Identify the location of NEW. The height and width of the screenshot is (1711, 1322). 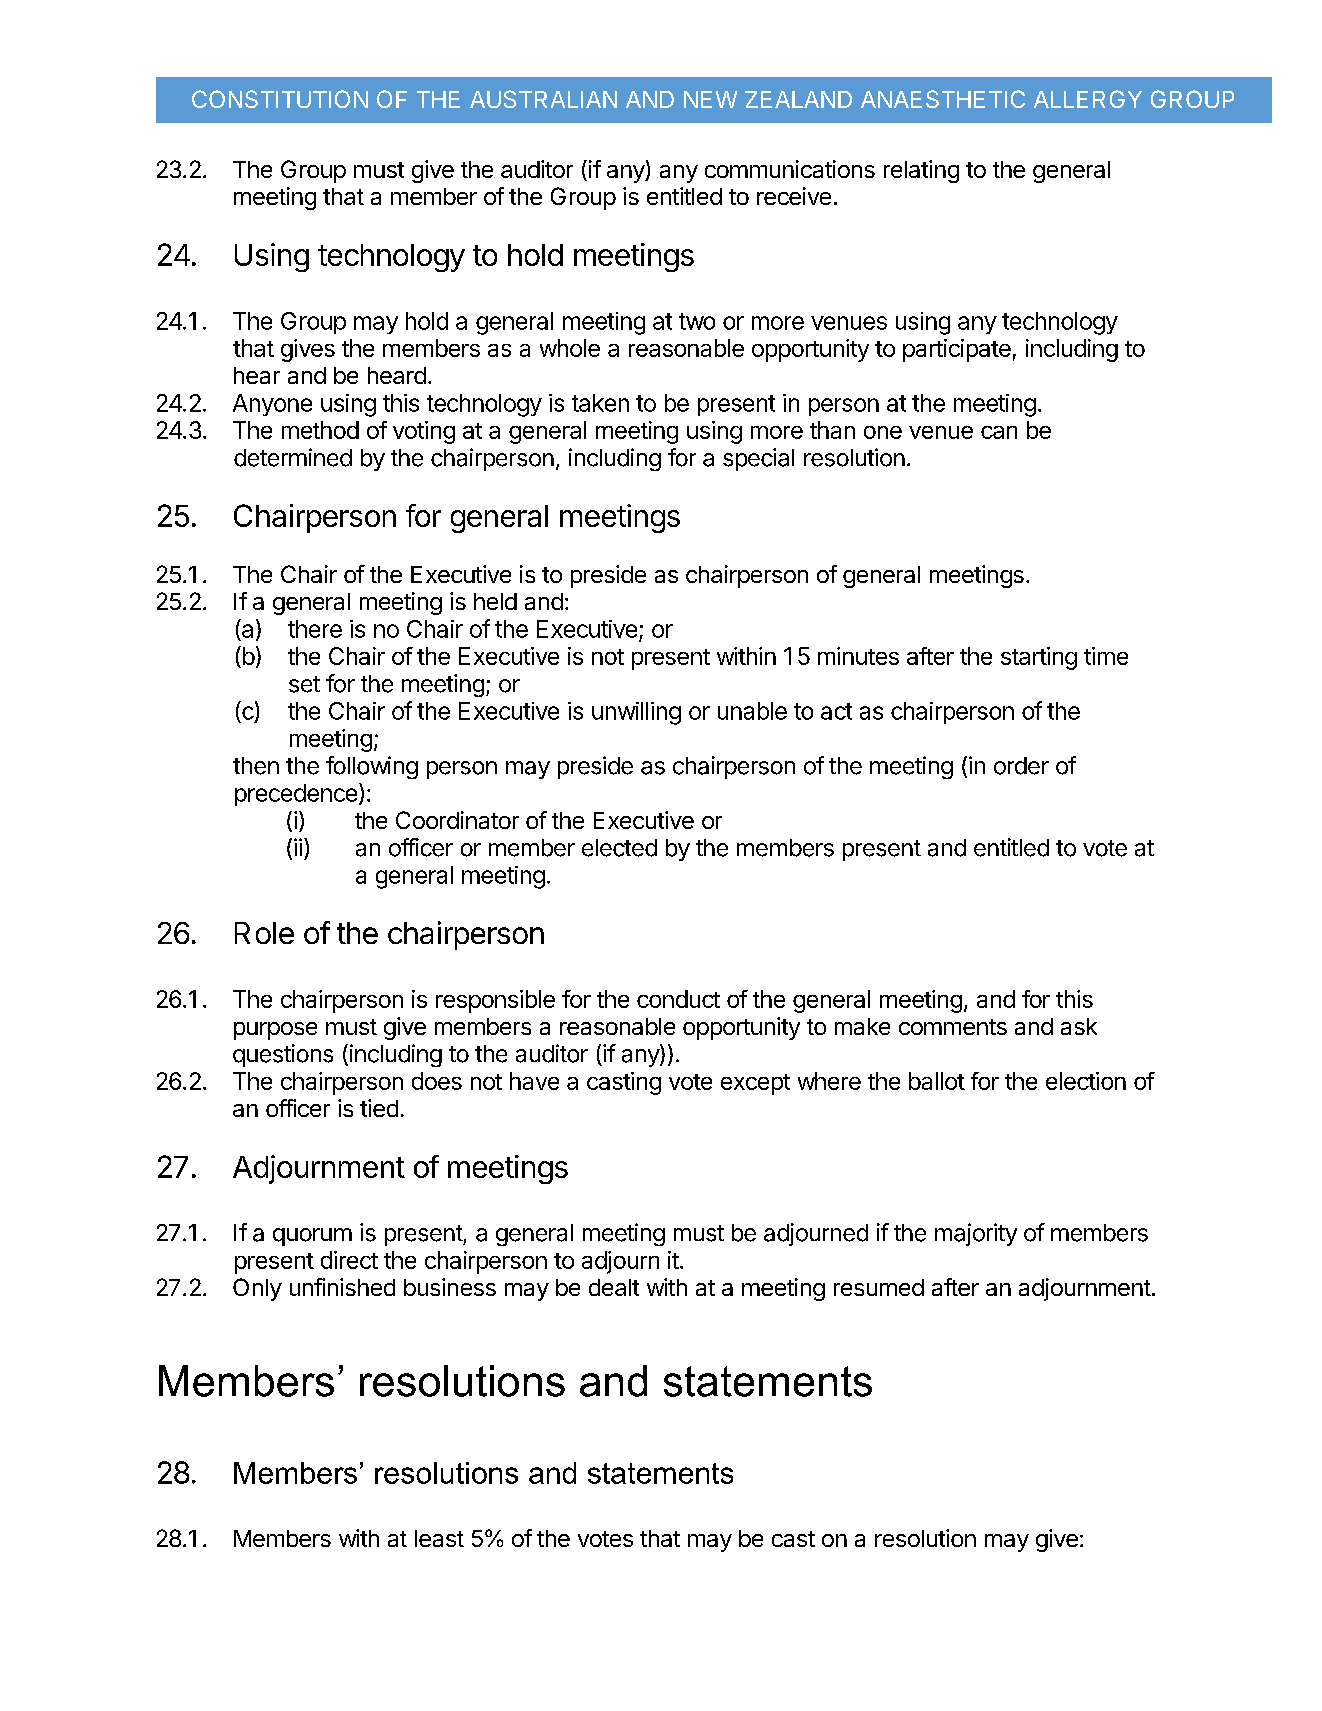
(710, 99).
